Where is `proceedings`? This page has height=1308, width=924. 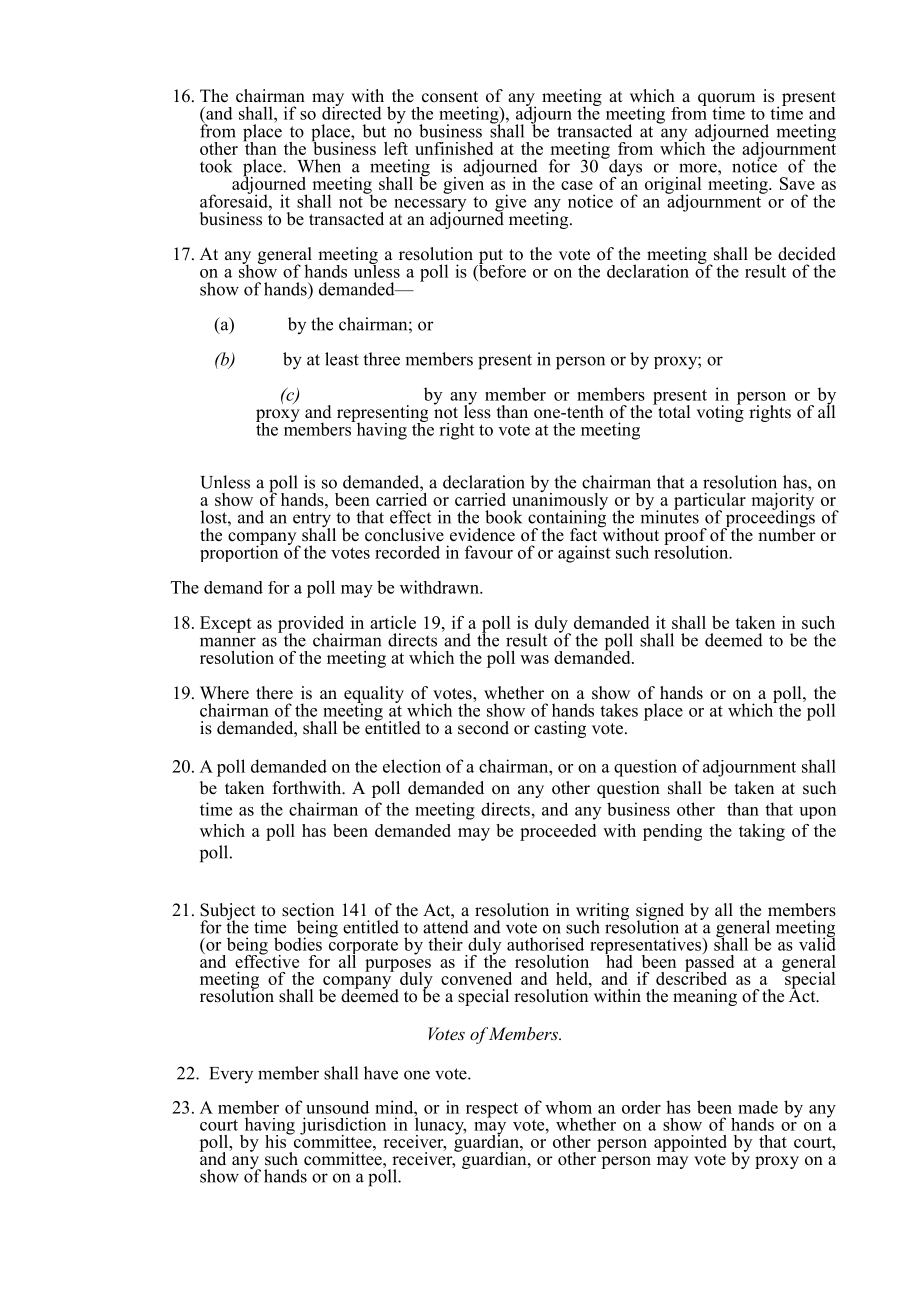 proceedings is located at coordinates (769, 519).
